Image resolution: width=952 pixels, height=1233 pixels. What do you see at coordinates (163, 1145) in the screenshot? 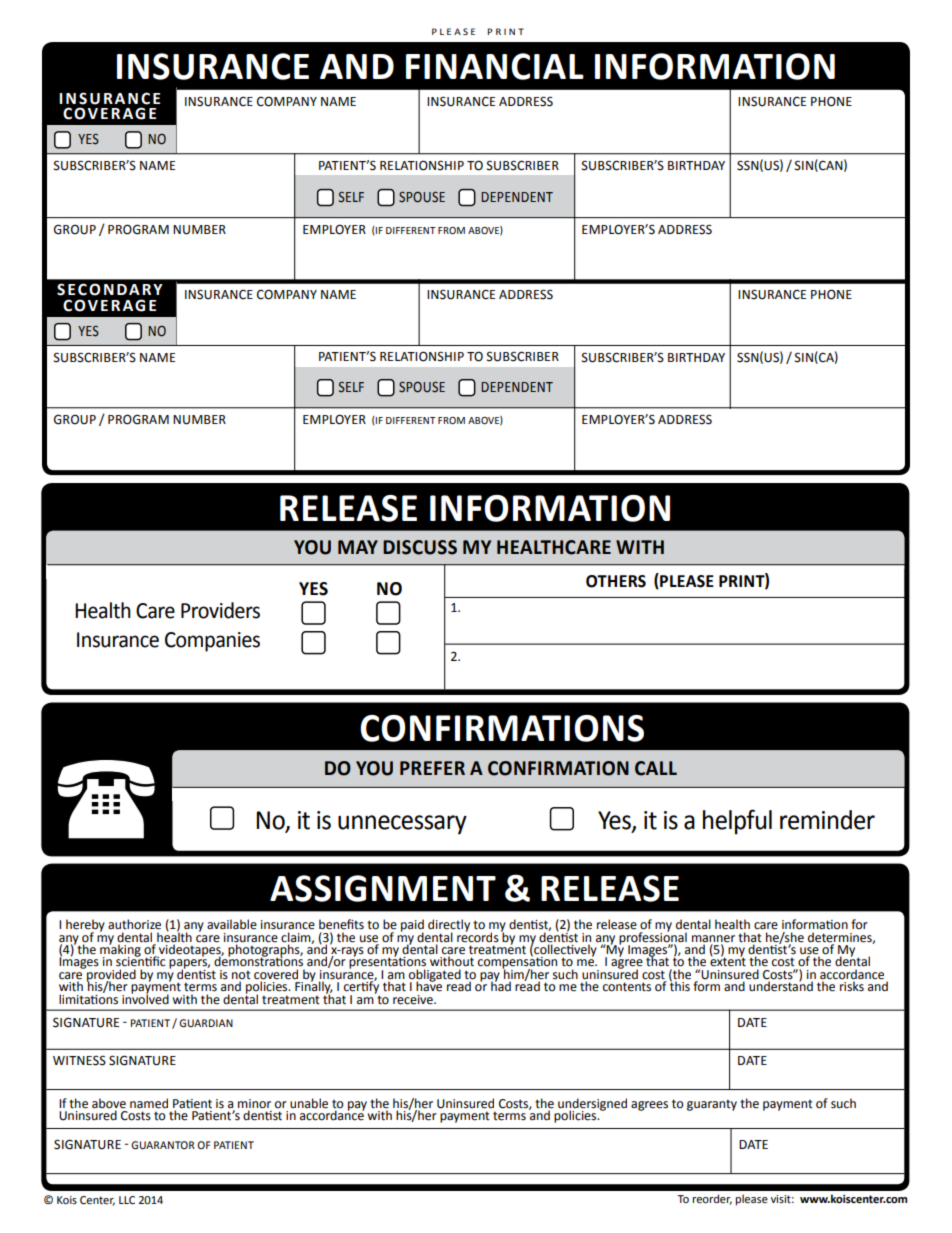
I see `GUARANTOR` at bounding box center [163, 1145].
